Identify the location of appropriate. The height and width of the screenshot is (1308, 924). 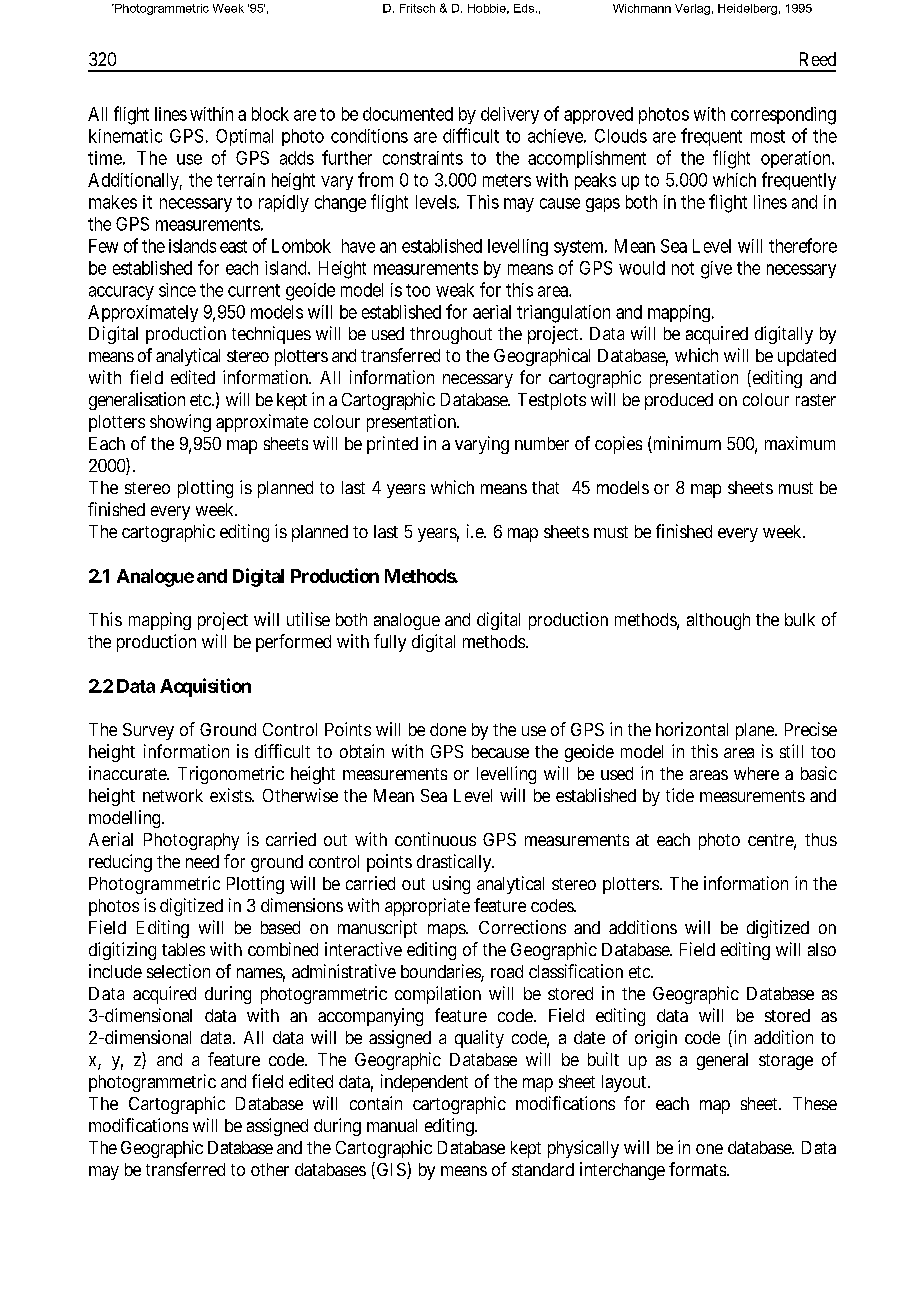
(427, 907).
